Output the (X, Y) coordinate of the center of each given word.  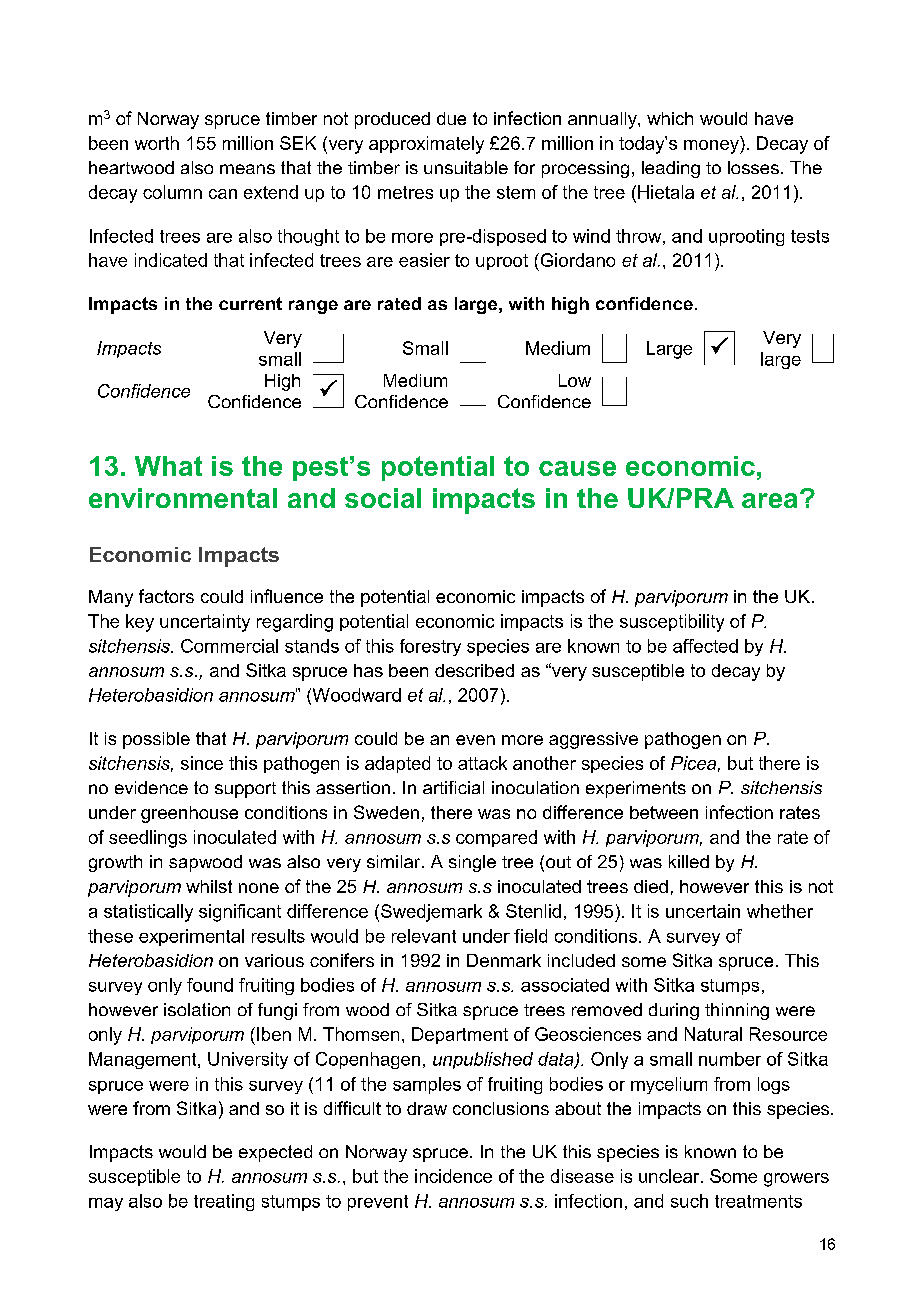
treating (224, 1202)
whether (780, 911)
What (168, 466)
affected (705, 646)
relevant (424, 936)
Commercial (229, 646)
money (712, 147)
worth (157, 143)
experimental (191, 937)
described (474, 670)
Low (575, 380)
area (769, 500)
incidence (453, 1176)
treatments (758, 1201)
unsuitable (466, 167)
